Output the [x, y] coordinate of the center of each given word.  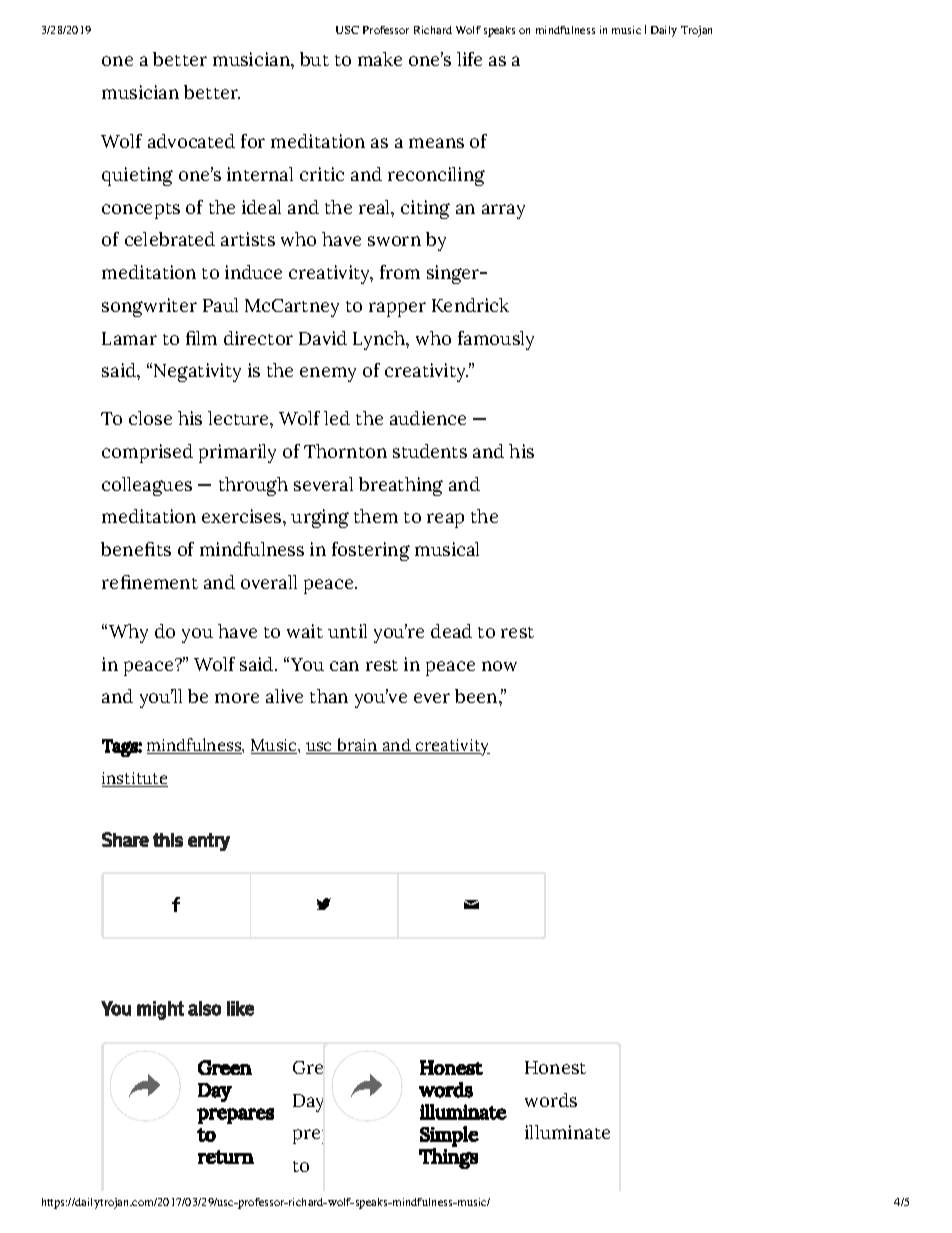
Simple [449, 1136]
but [314, 59]
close [150, 418]
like [240, 1008]
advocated [191, 141]
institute [135, 779]
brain [357, 746]
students [430, 451]
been [477, 696]
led [337, 418]
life [469, 59]
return [226, 1157]
